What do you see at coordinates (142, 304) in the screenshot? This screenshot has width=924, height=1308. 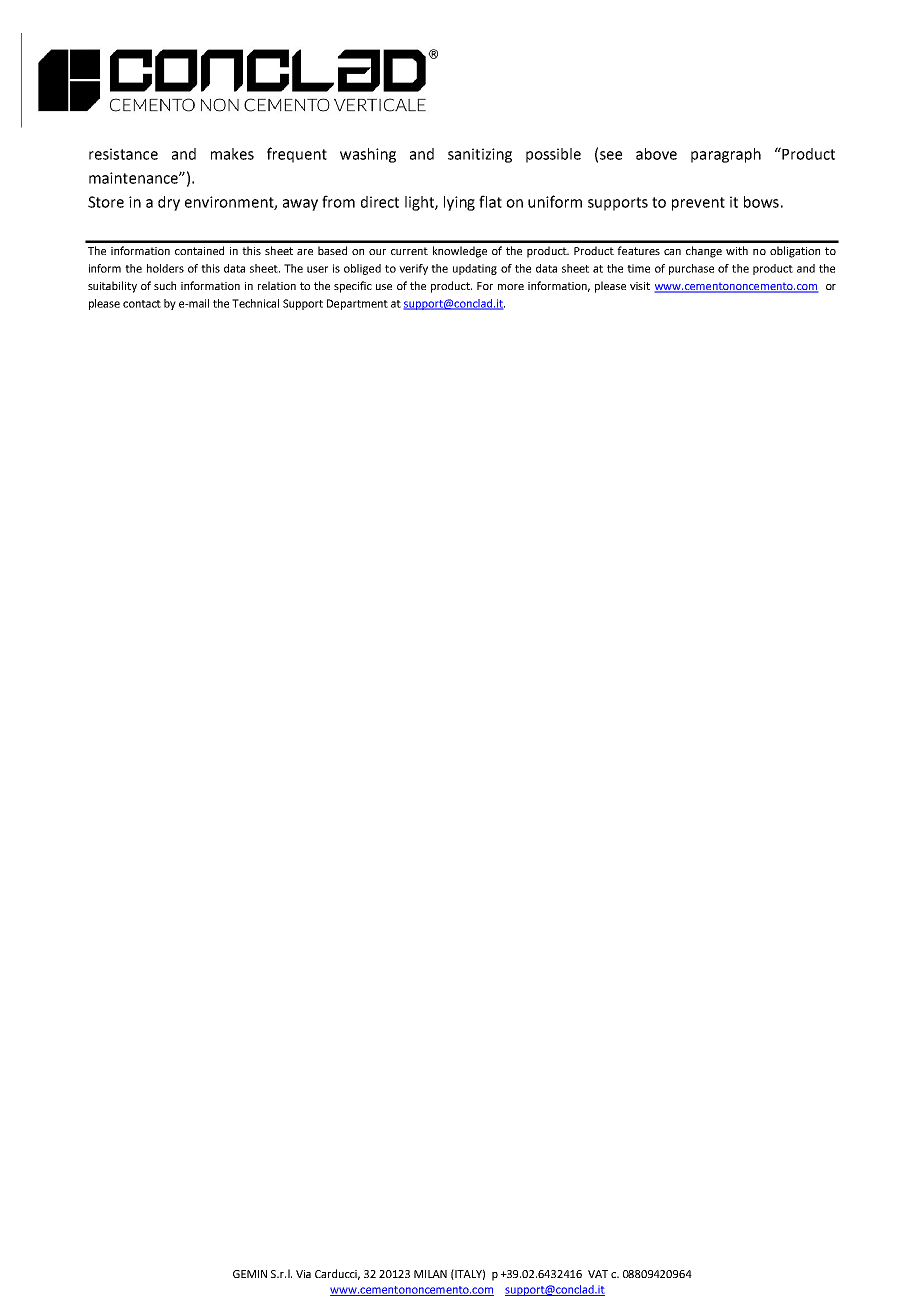 I see `contact` at bounding box center [142, 304].
